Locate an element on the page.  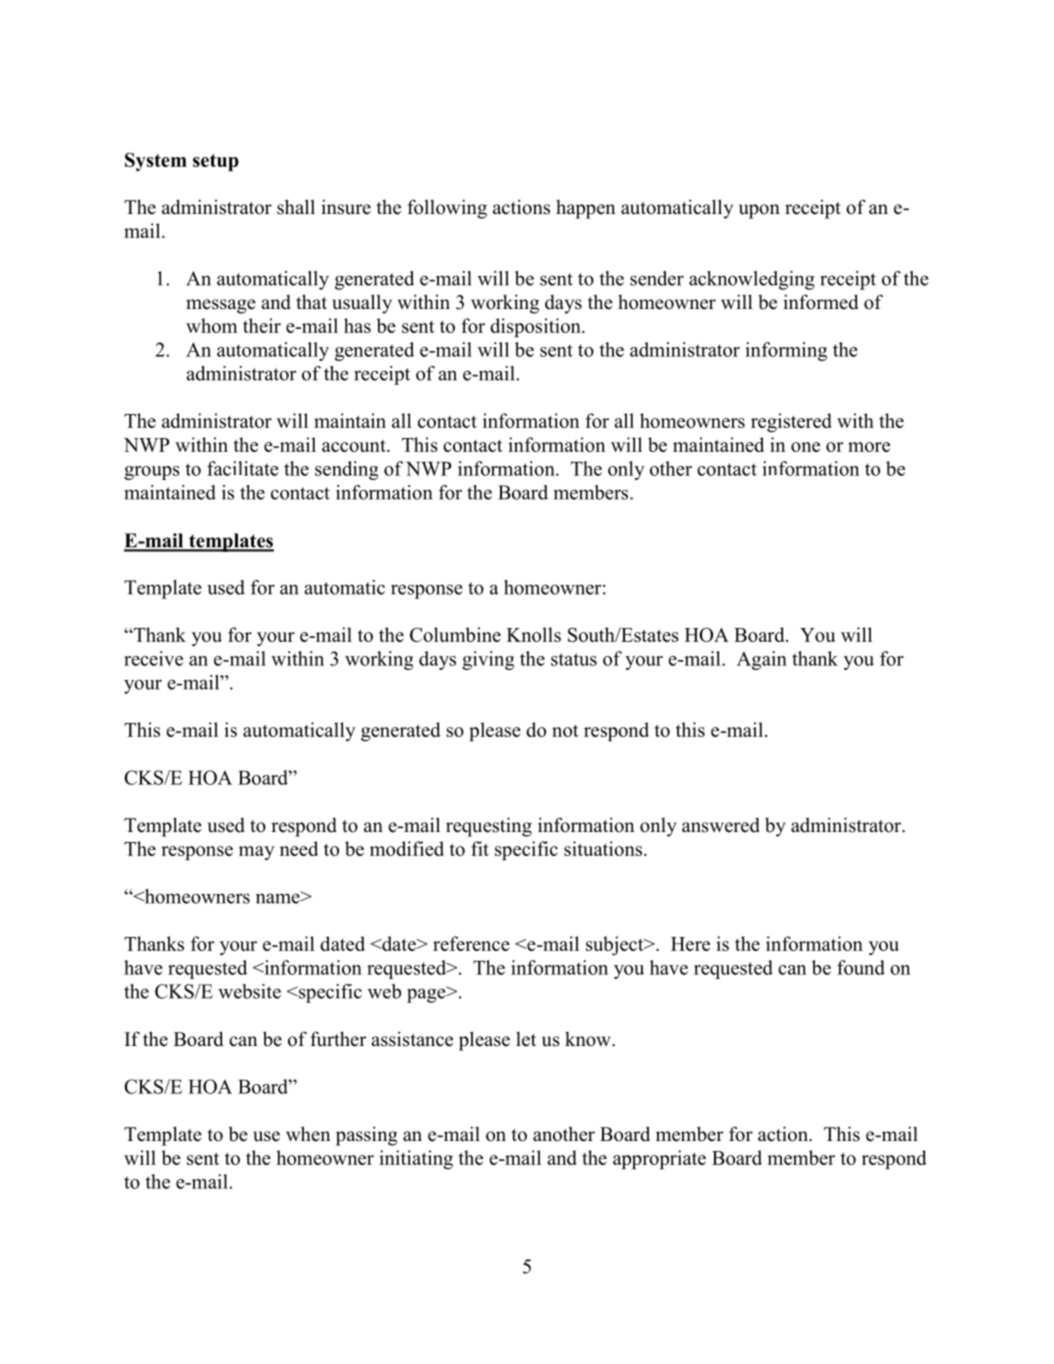
facilitate is located at coordinates (243, 468).
